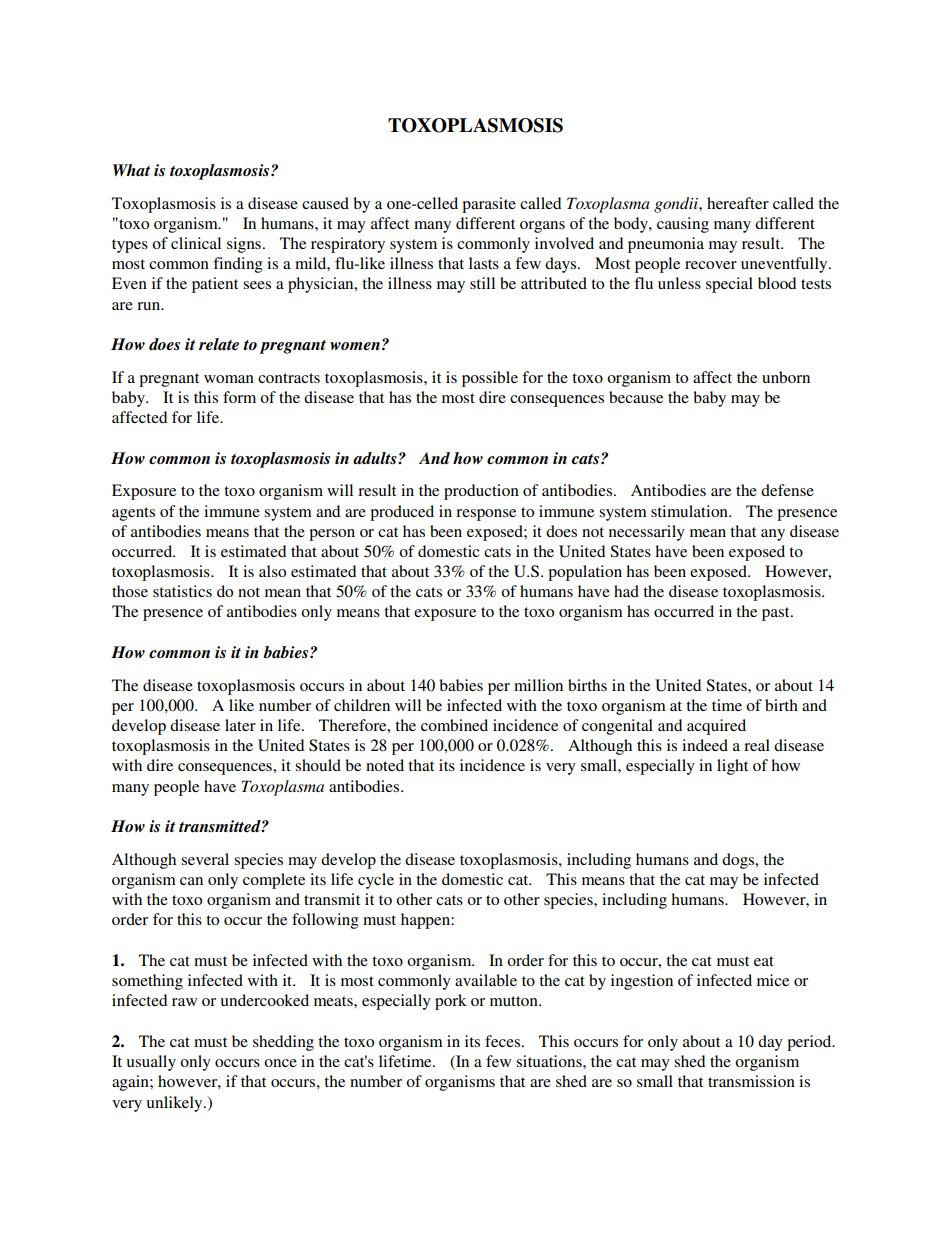  What do you see at coordinates (196, 243) in the screenshot?
I see `clinical` at bounding box center [196, 243].
